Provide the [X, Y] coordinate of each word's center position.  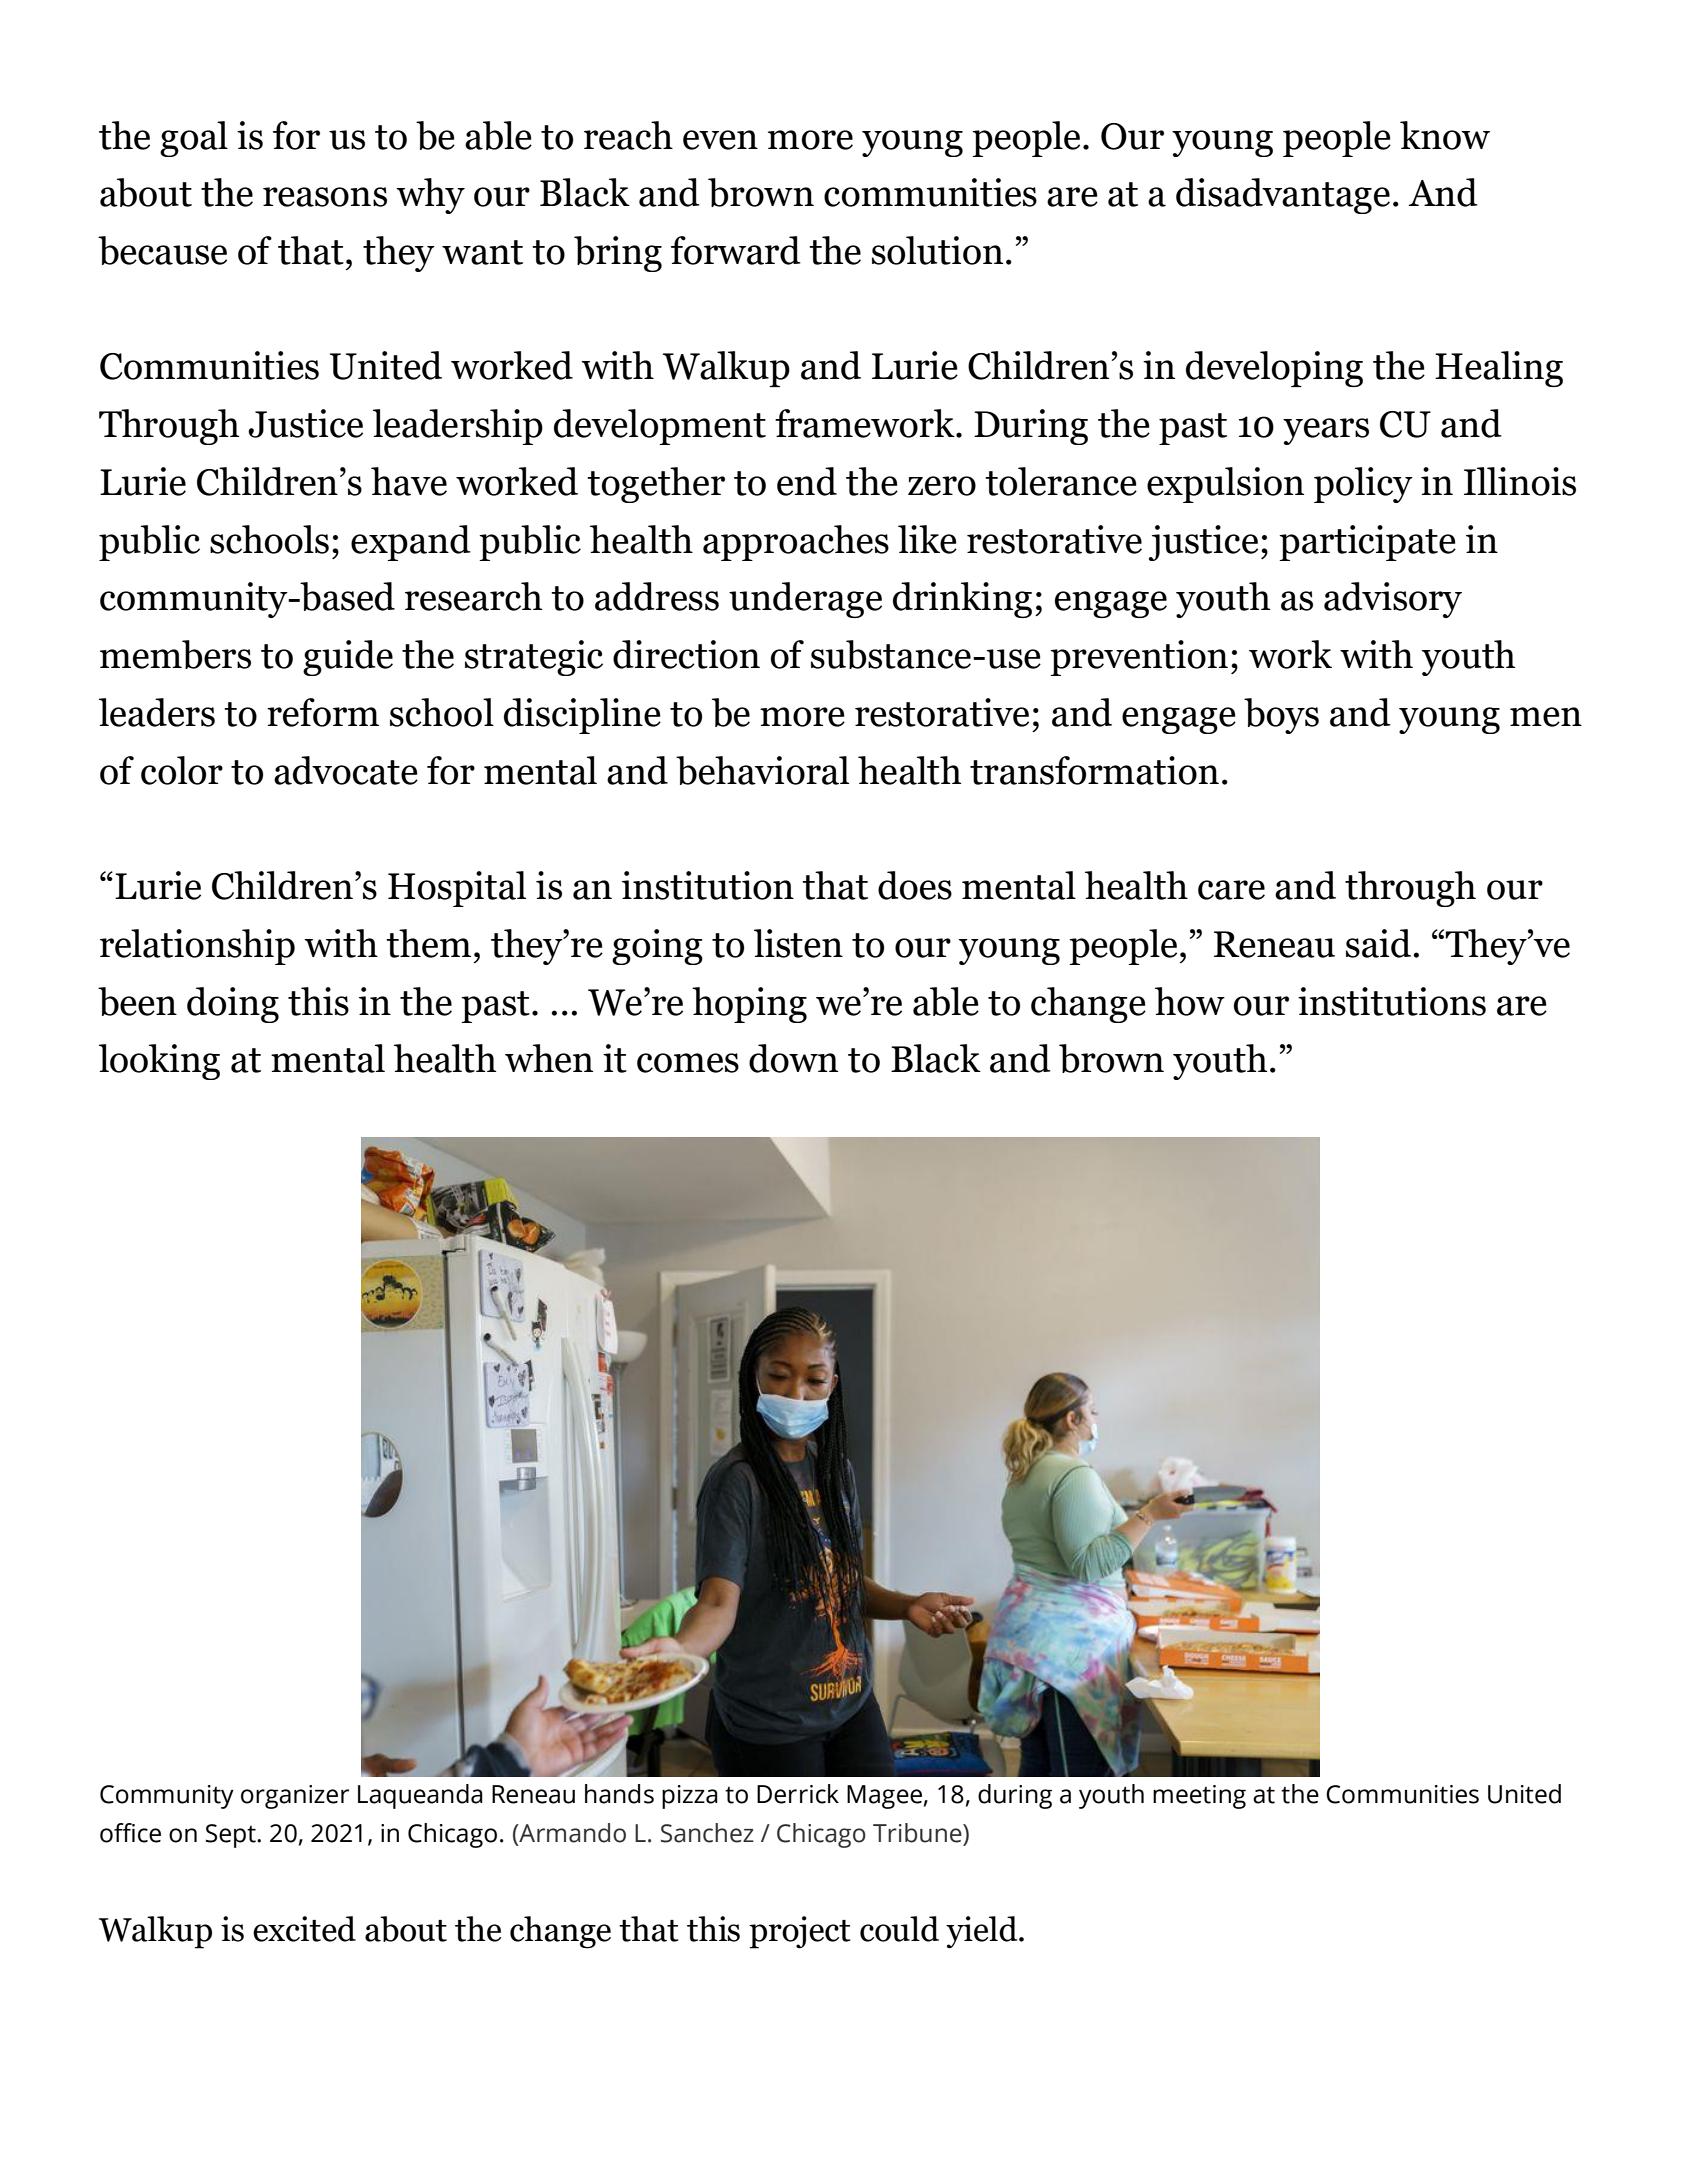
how [1190, 1001]
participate [1367, 543]
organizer [295, 1797]
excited [304, 1929]
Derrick [798, 1794]
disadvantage [1283, 196]
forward [736, 250]
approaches [796, 543]
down [793, 1058]
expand [411, 543]
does [915, 885]
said [1380, 943]
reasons [325, 197]
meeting [1199, 1797]
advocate [346, 770]
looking [159, 1062]
